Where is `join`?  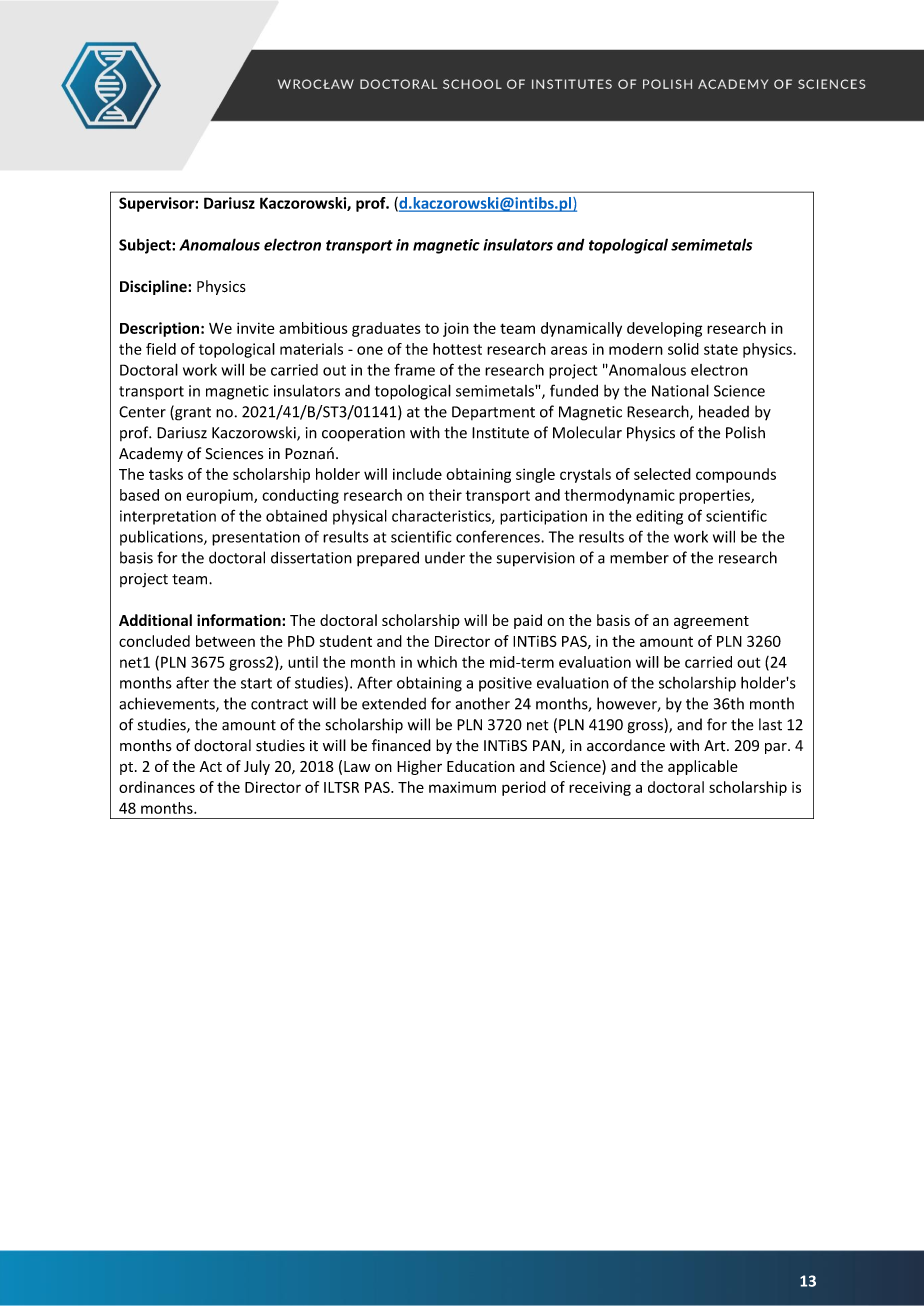 join is located at coordinates (456, 329).
